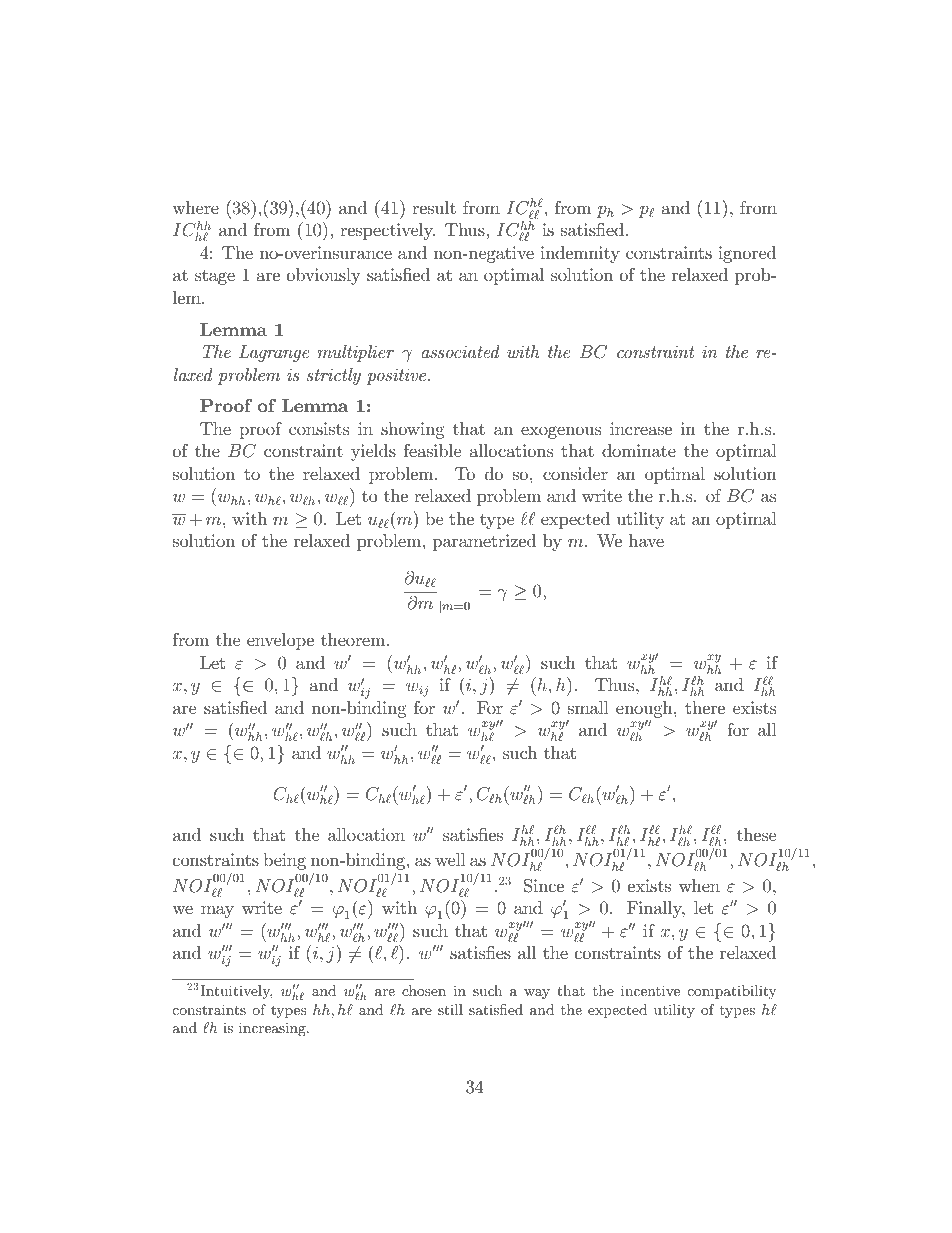  Describe the element at coordinates (450, 859) in the document. I see `well` at that location.
